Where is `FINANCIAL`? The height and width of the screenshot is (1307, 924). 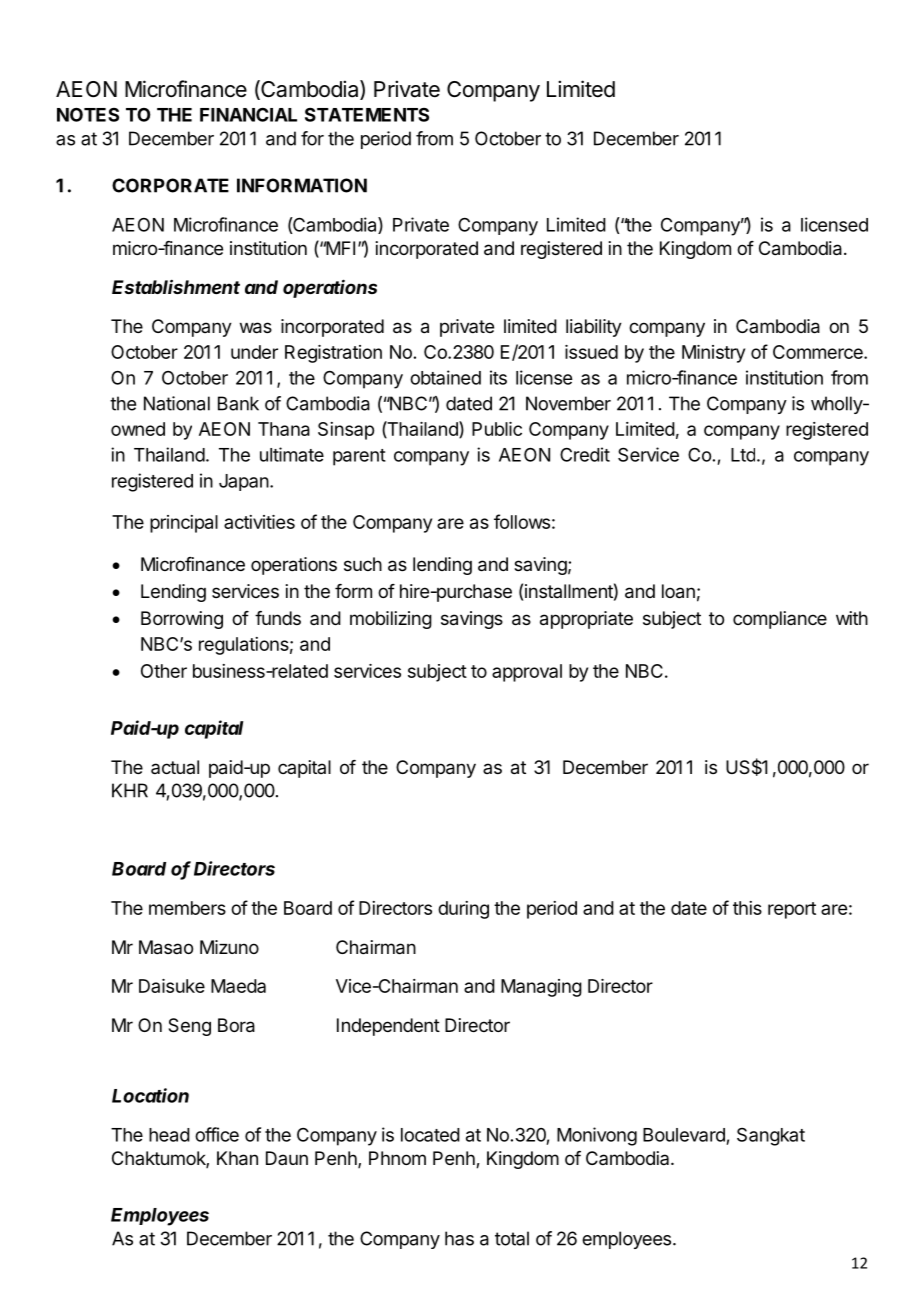
FINANCIAL is located at coordinates (248, 114).
